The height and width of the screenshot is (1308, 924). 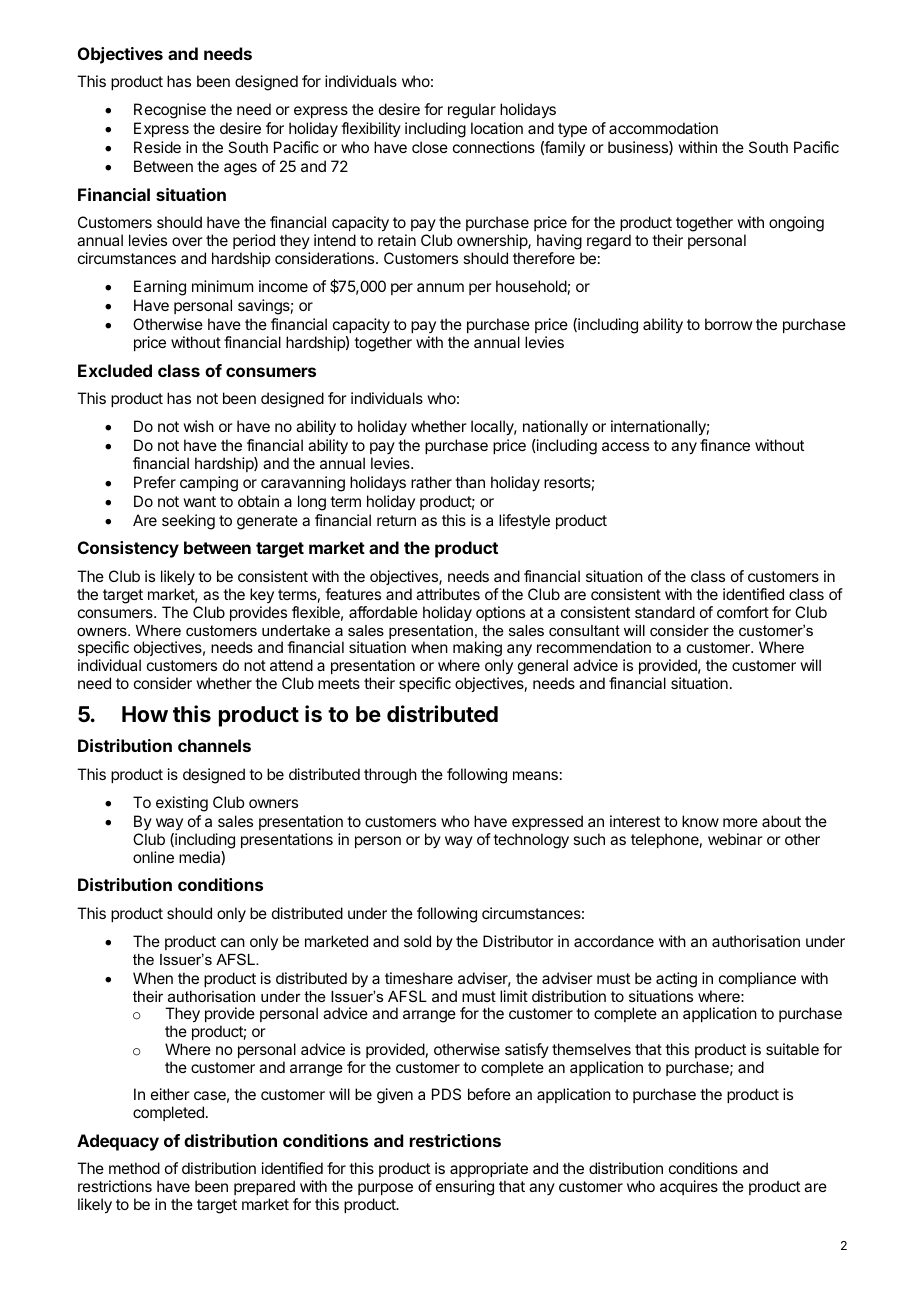 What do you see at coordinates (478, 650) in the screenshot?
I see `making` at bounding box center [478, 650].
